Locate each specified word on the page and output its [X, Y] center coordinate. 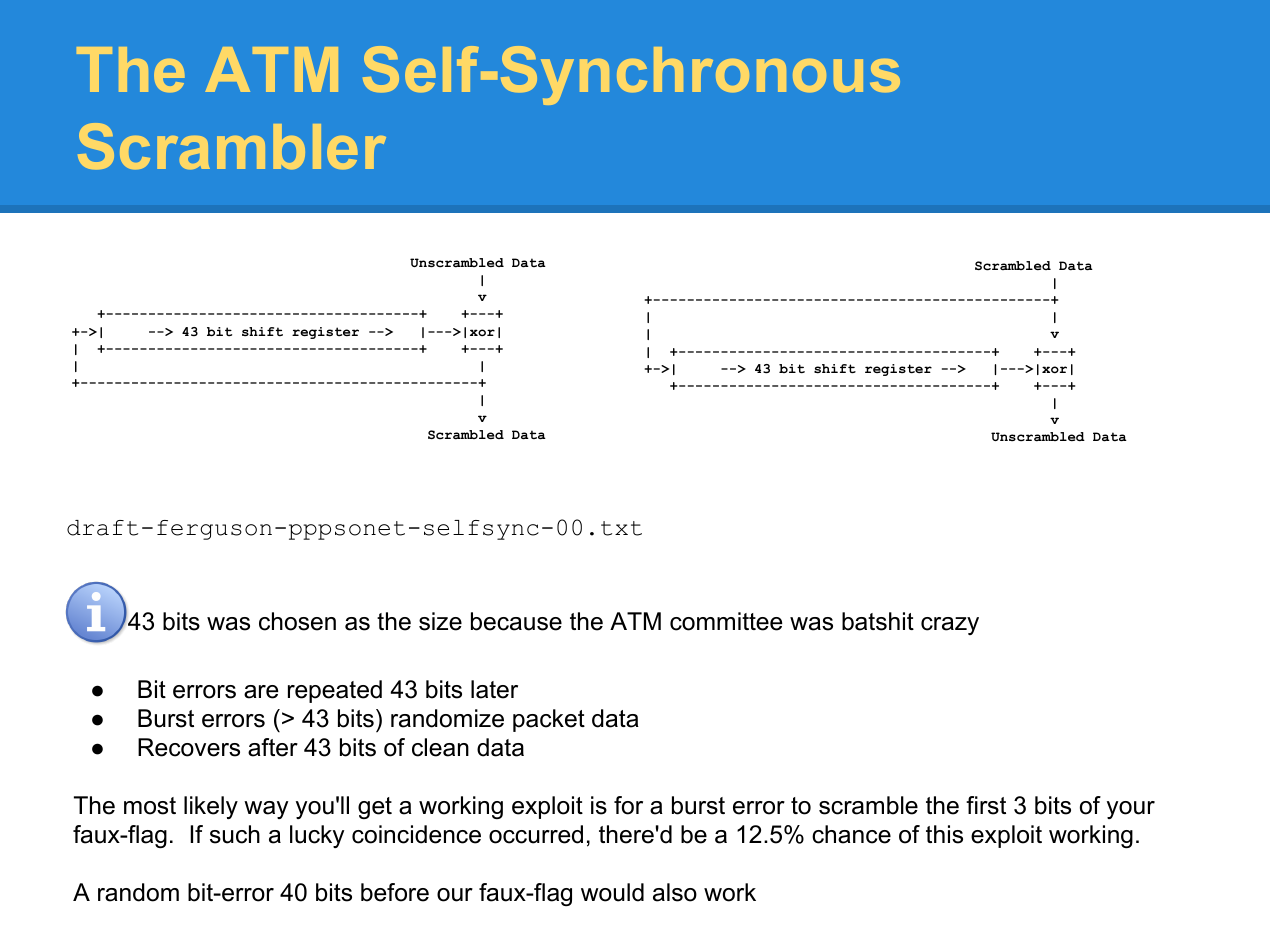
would [612, 892]
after [273, 747]
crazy [950, 626]
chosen [297, 621]
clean [440, 747]
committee [726, 621]
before [395, 892]
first [986, 805]
